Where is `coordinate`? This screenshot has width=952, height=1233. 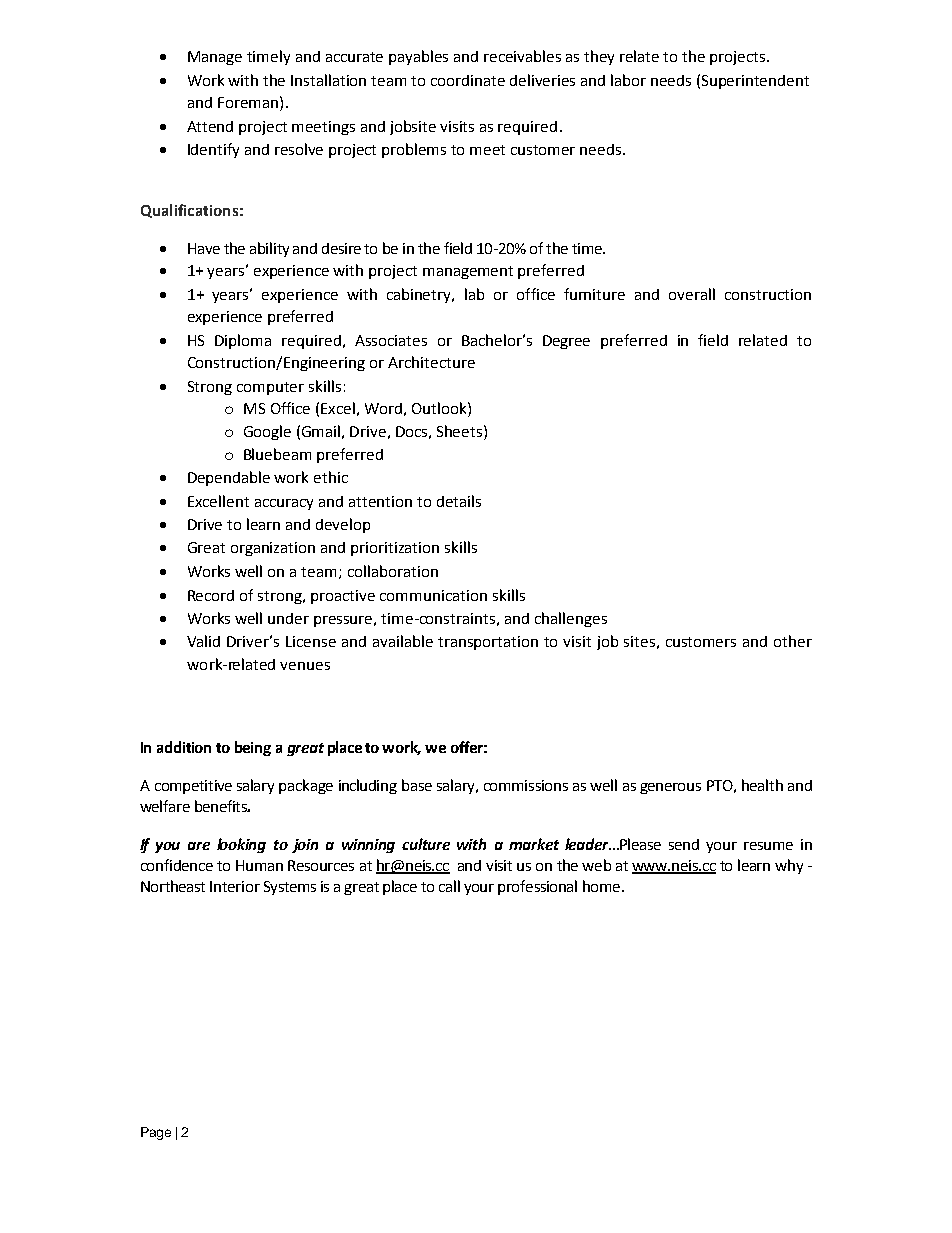 coordinate is located at coordinates (468, 80).
